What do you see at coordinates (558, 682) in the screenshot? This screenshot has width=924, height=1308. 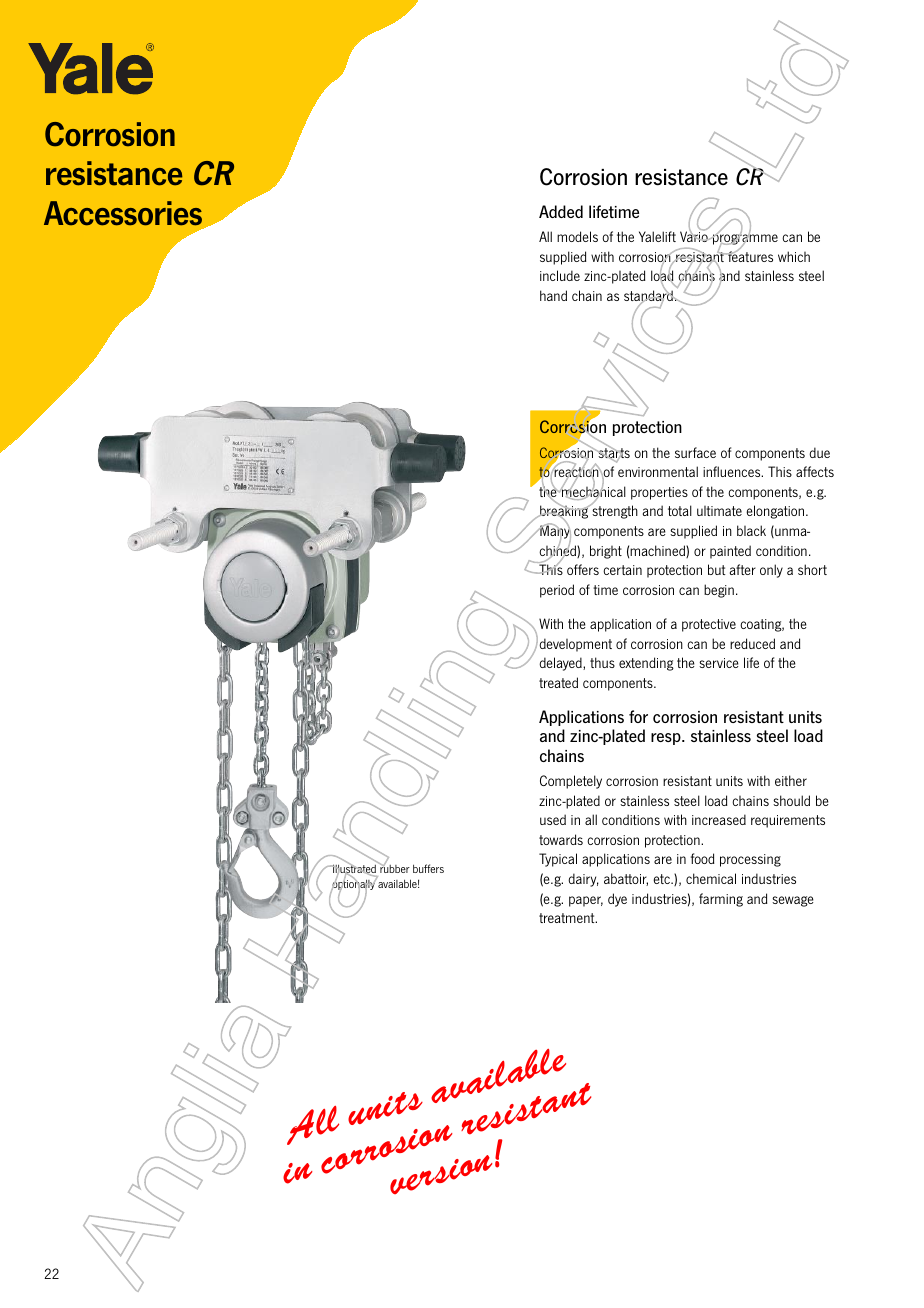 I see `treated` at bounding box center [558, 682].
